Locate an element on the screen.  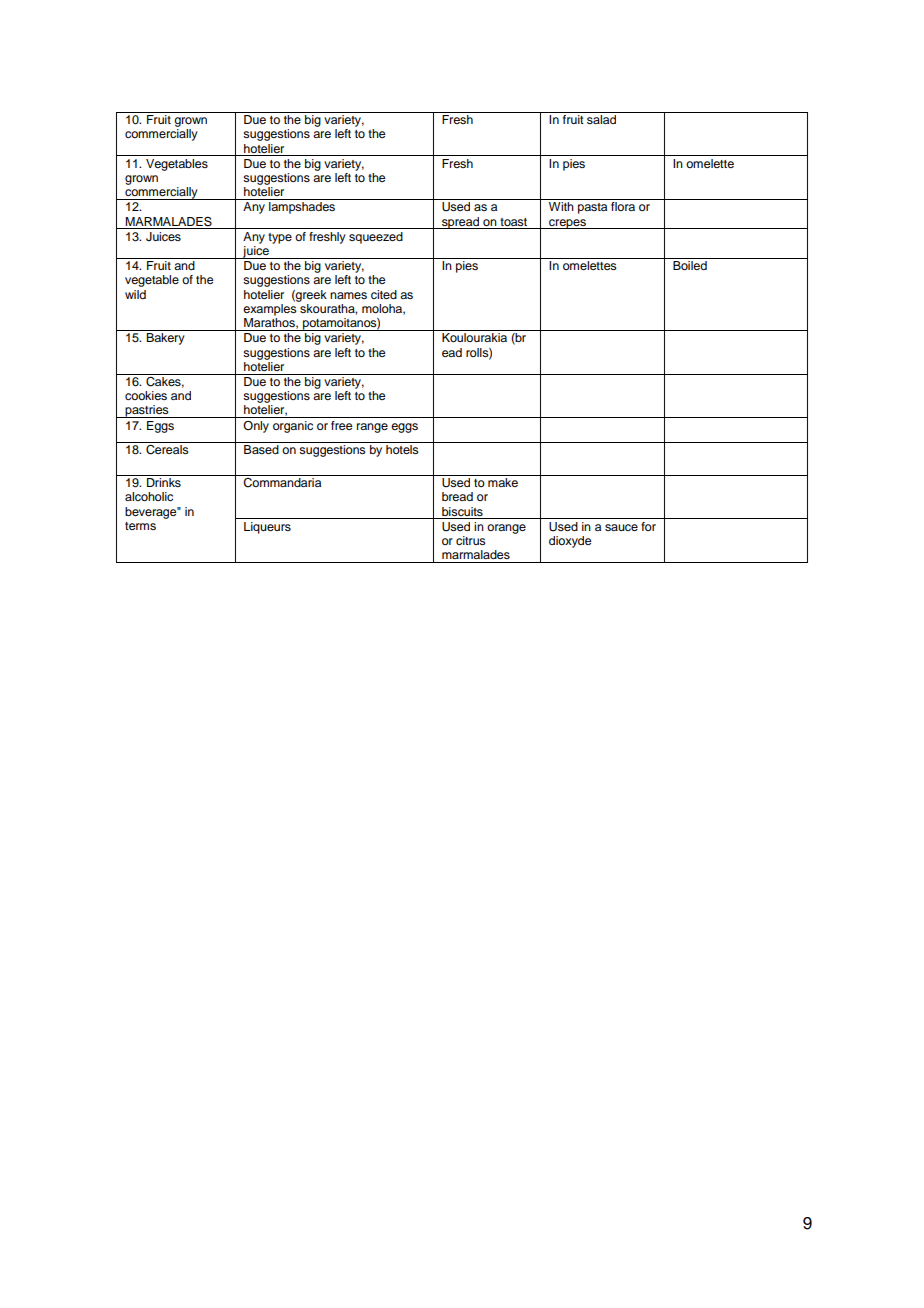
flora is located at coordinates (623, 206).
